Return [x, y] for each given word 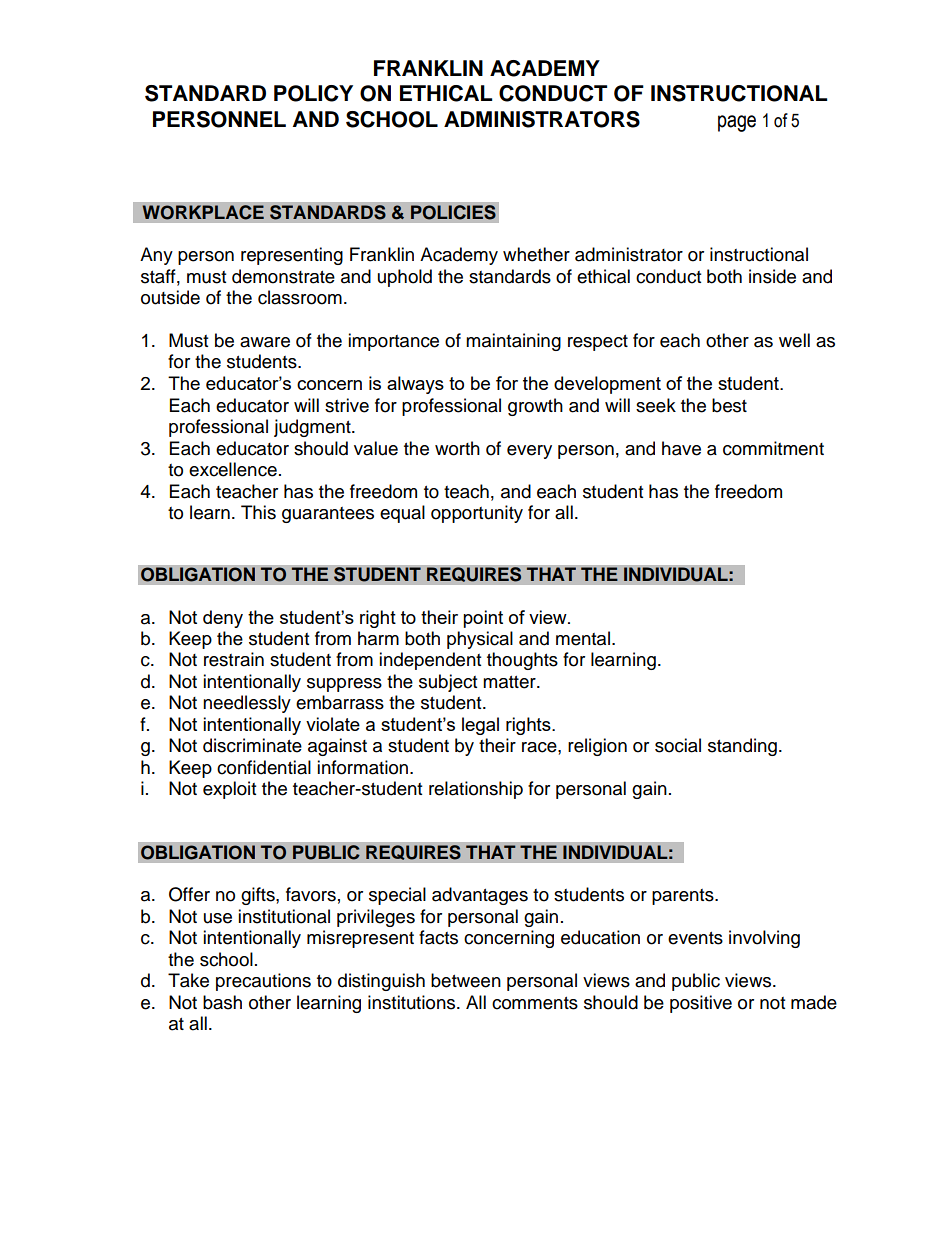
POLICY [313, 93]
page [737, 123]
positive [701, 1004]
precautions [263, 982]
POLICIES [453, 212]
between [466, 980]
